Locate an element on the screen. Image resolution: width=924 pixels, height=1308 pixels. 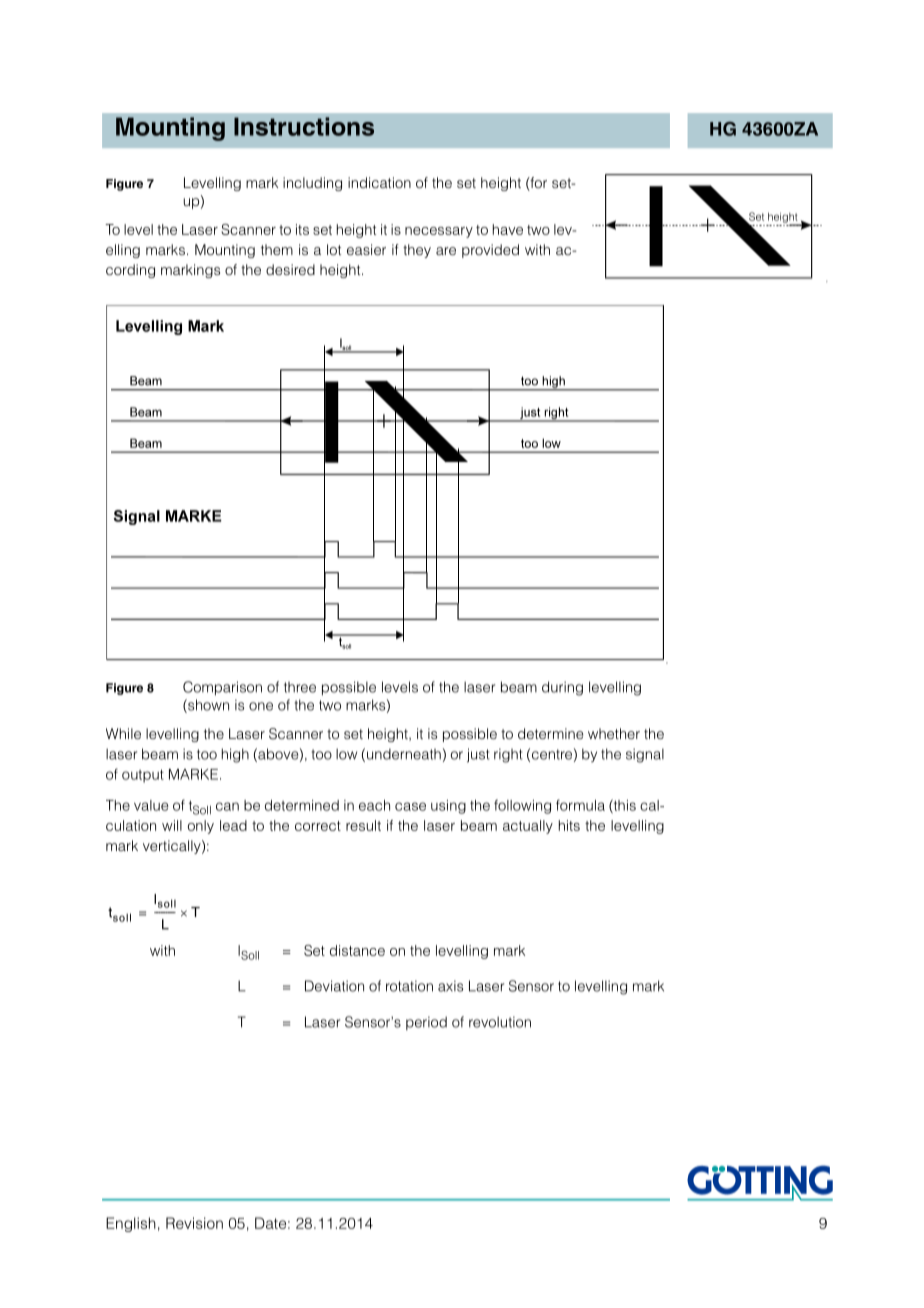
have is located at coordinates (508, 229).
